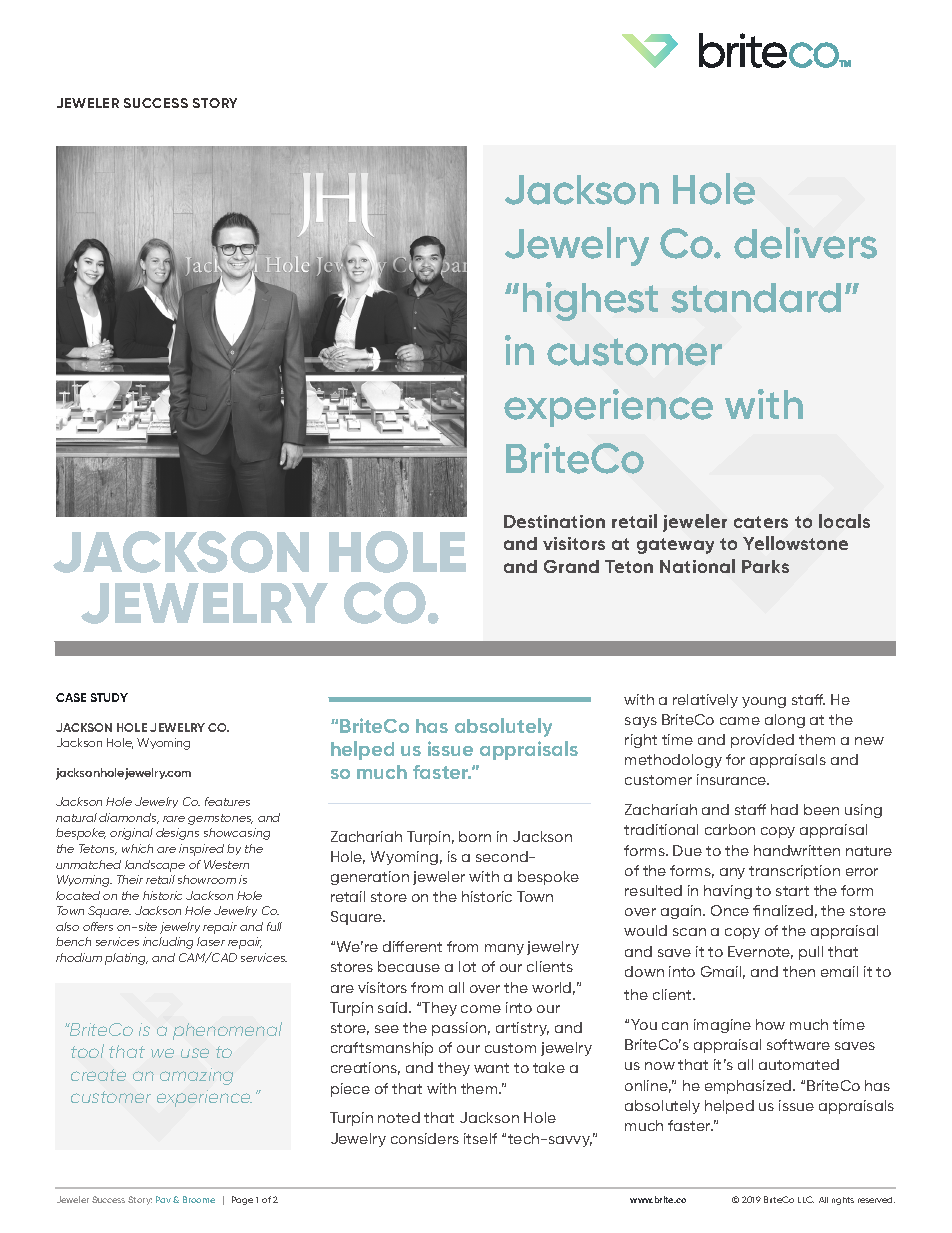 The height and width of the page is (1233, 952). Describe the element at coordinates (756, 298) in the page. I see `standard` at that location.
